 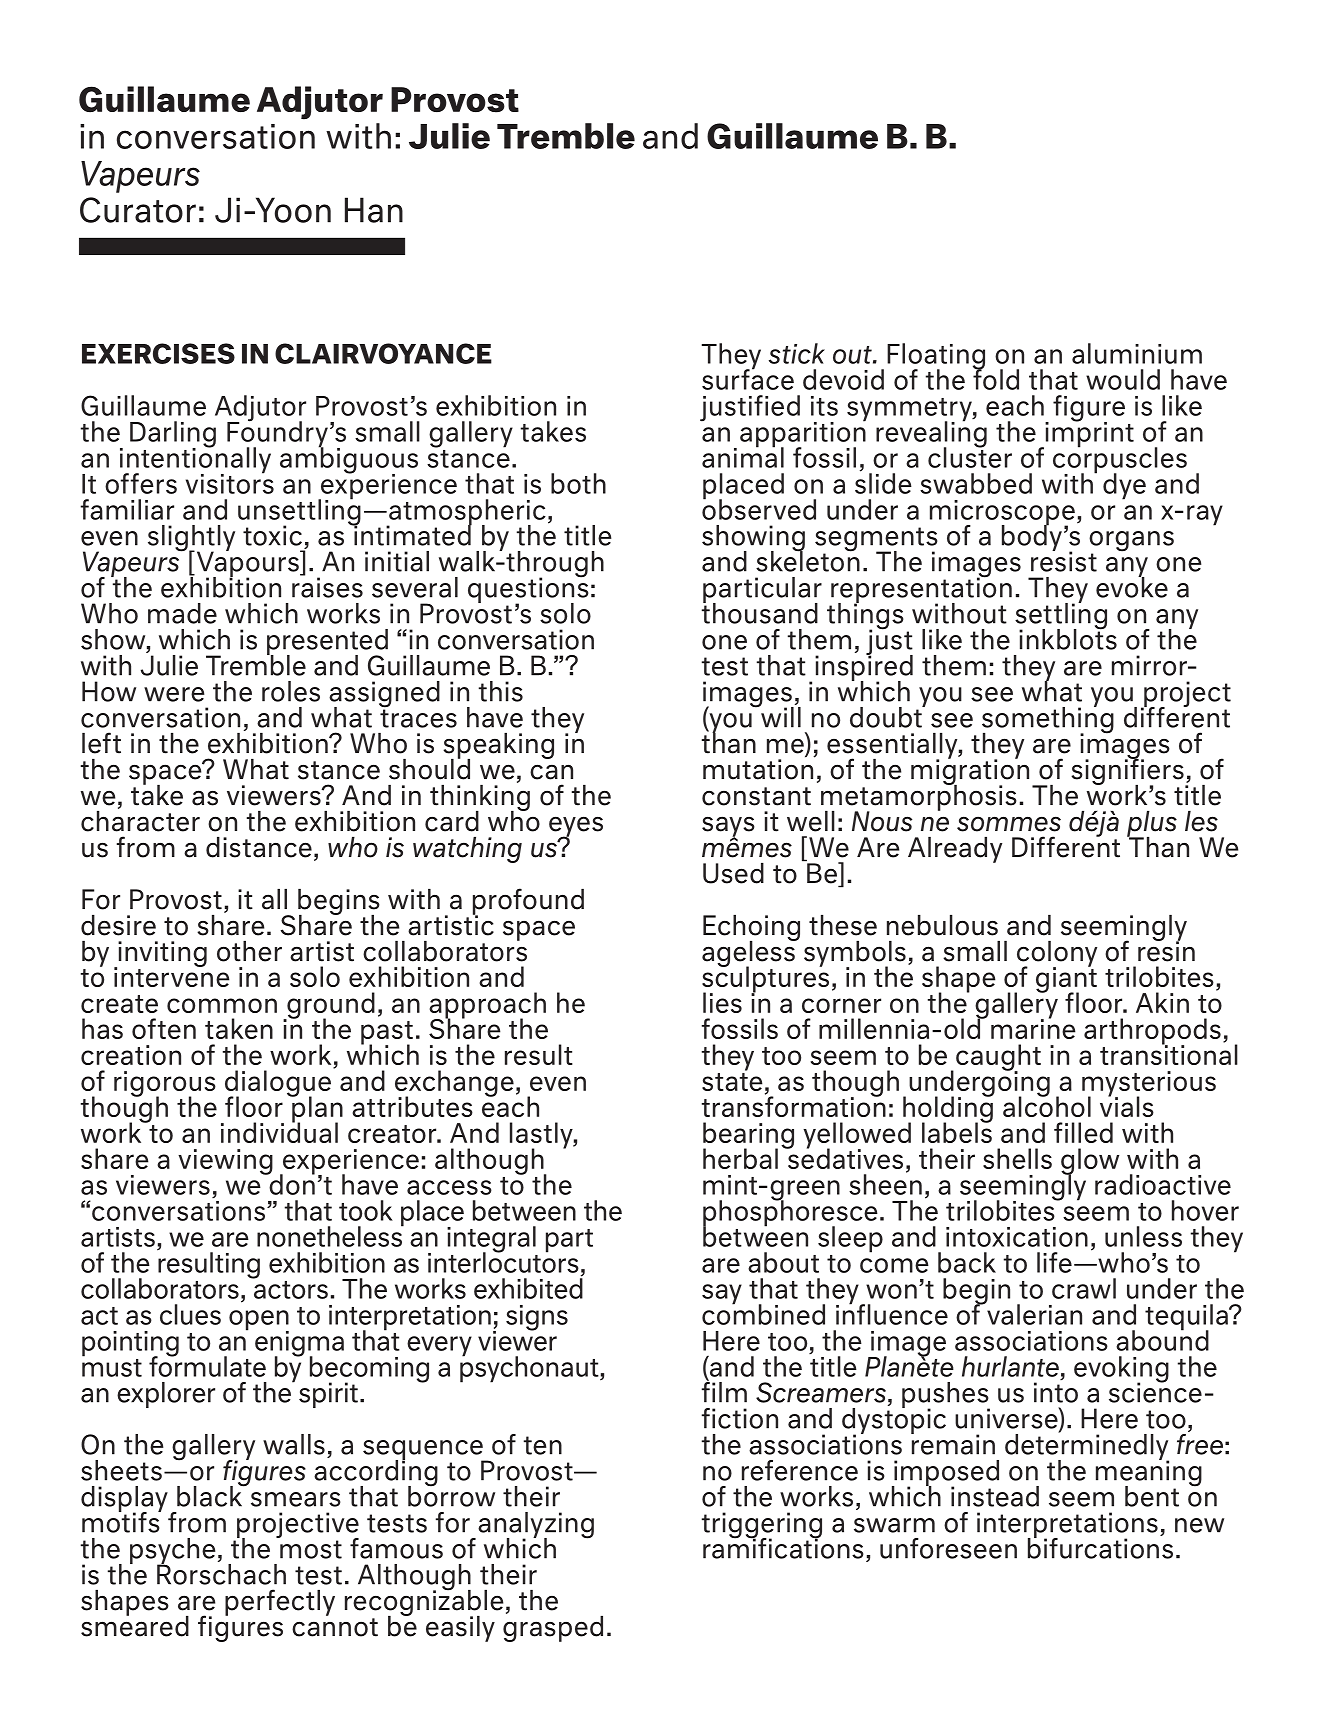 What do you see at coordinates (1137, 353) in the image?
I see `aluminium` at bounding box center [1137, 353].
